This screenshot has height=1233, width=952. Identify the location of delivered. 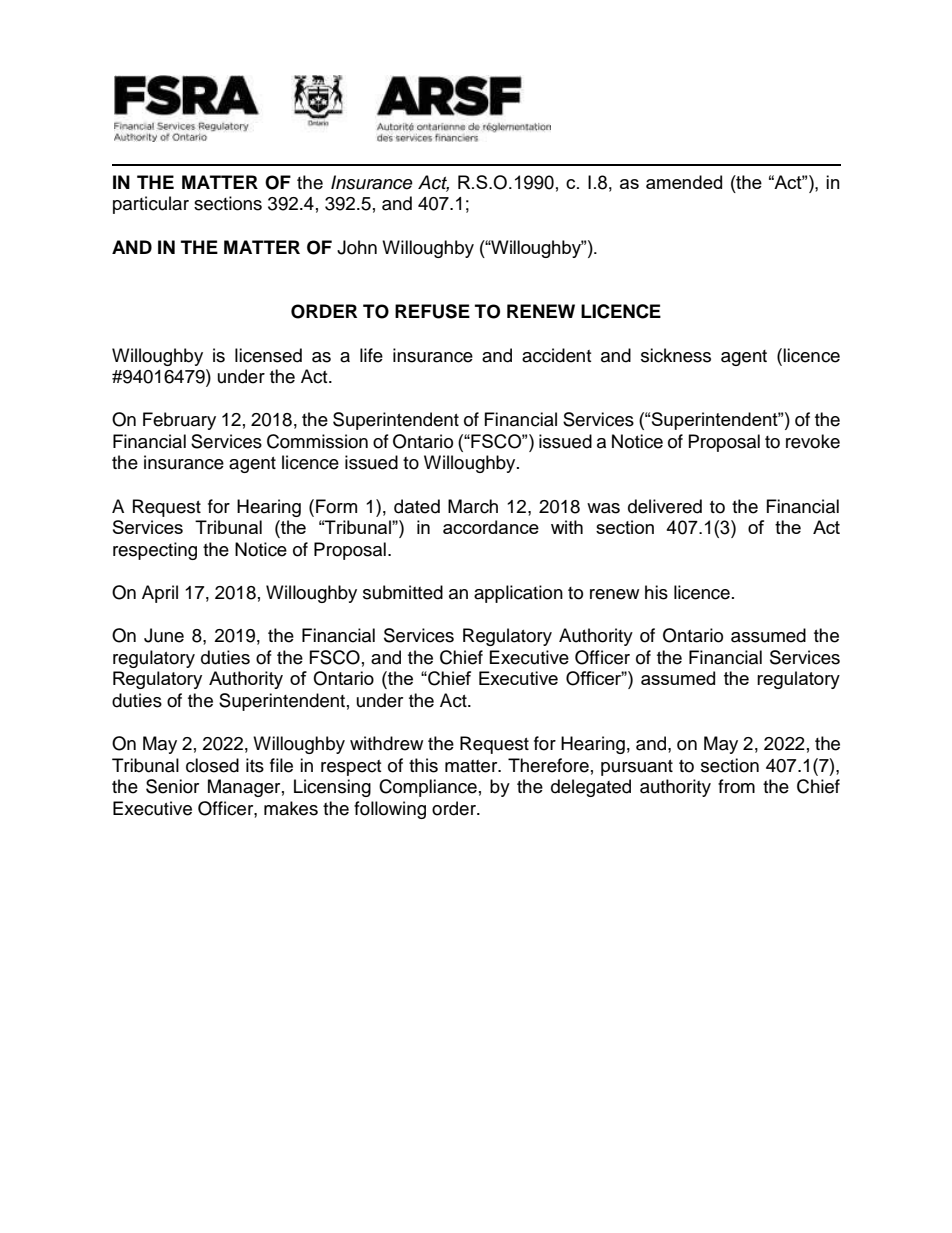
(665, 506).
